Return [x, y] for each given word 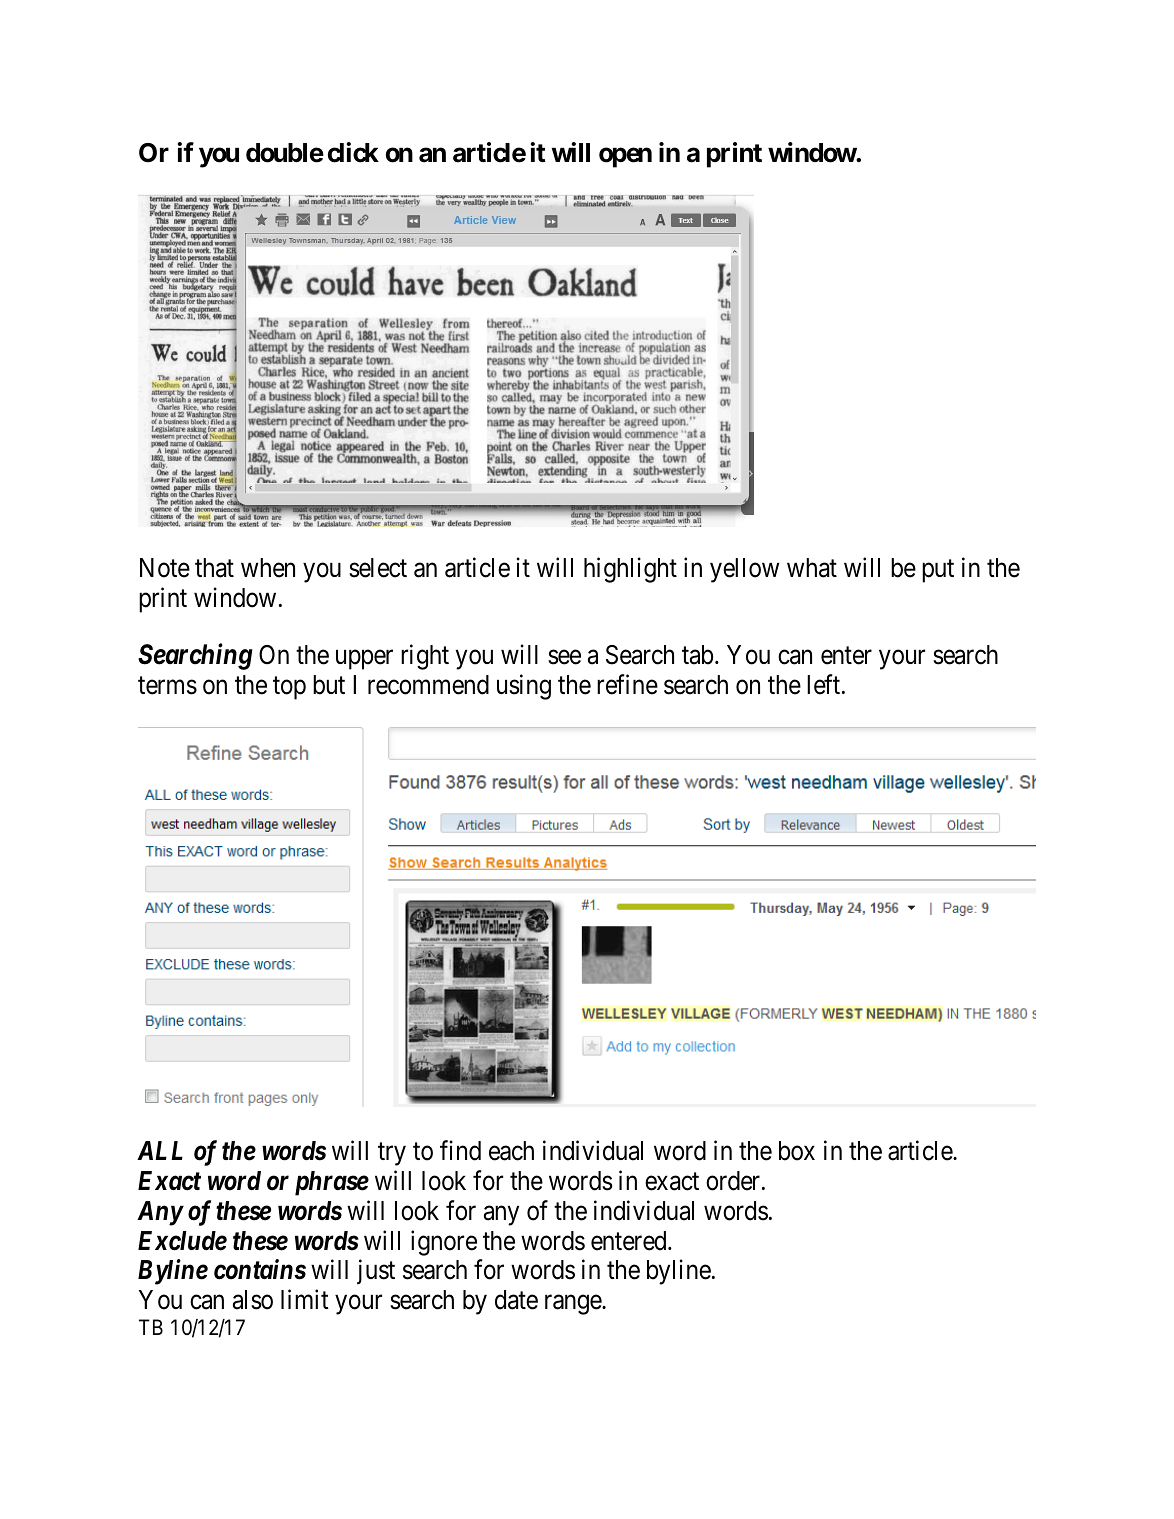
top [289, 688]
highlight [630, 570]
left [825, 684]
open [625, 157]
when [268, 568]
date [516, 1300]
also [253, 1300]
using [524, 687]
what [812, 568]
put [938, 571]
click [353, 152]
